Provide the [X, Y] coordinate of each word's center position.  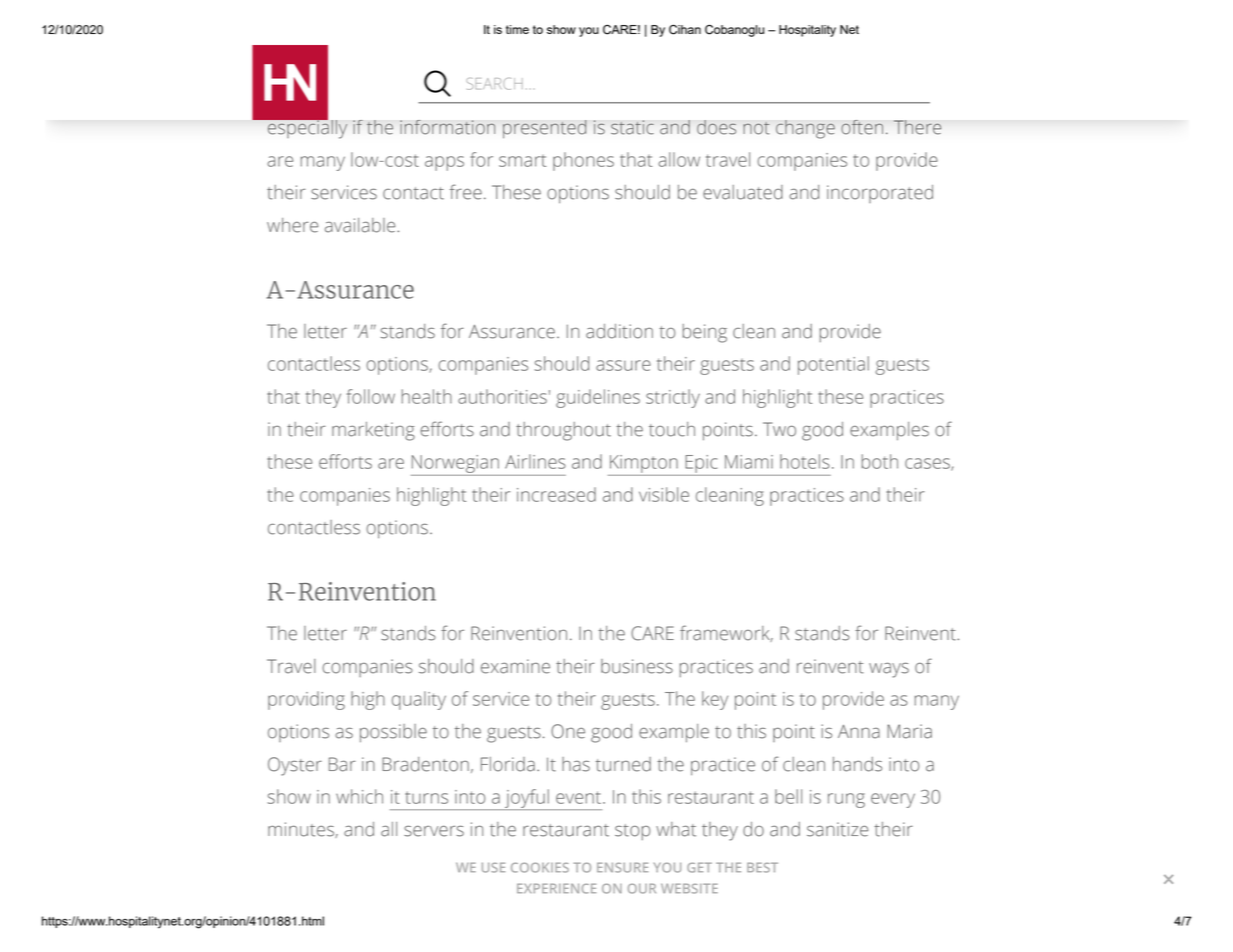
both [880, 461]
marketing [373, 431]
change [805, 129]
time [517, 29]
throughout [563, 431]
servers [434, 831]
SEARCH [494, 84]
